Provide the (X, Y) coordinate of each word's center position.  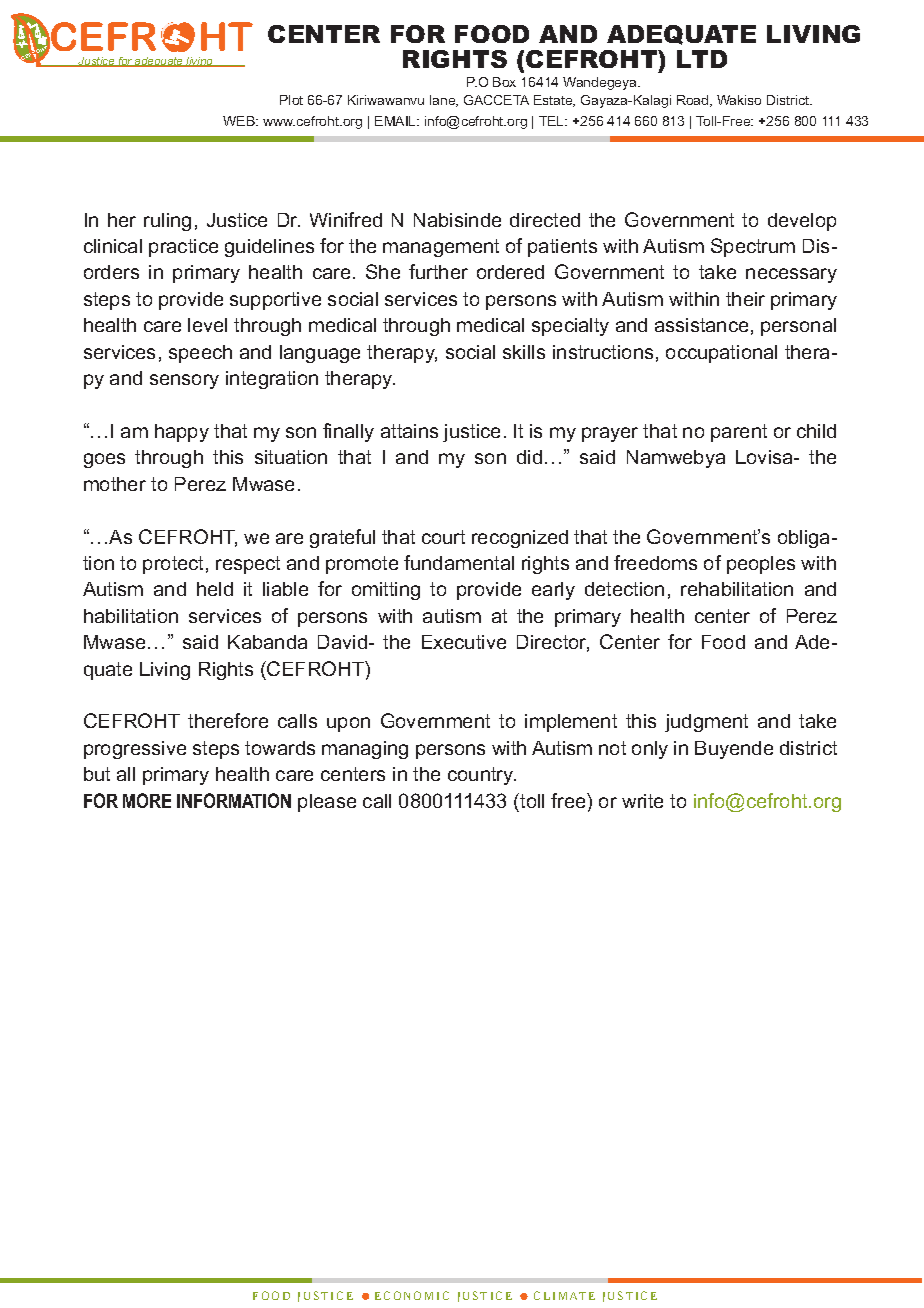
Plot (291, 100)
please (327, 803)
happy (182, 433)
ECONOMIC (412, 1295)
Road (694, 101)
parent (739, 433)
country (482, 776)
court (443, 537)
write (642, 801)
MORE (147, 800)
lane (444, 101)
